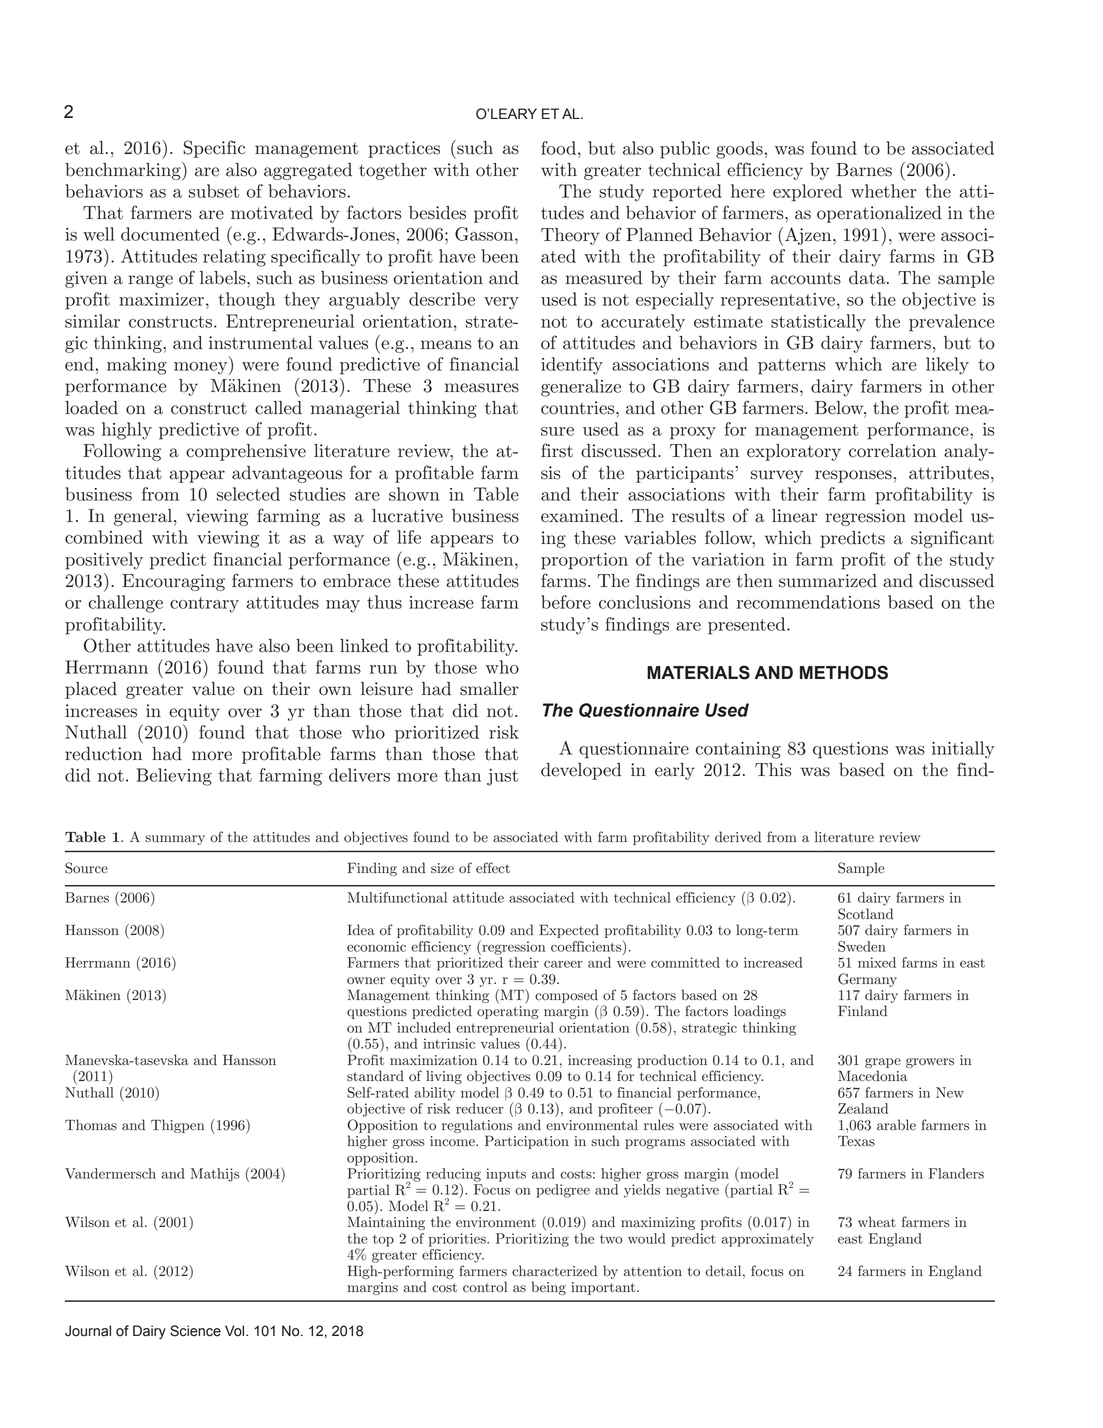 The width and height of the screenshot is (1103, 1428). I want to click on whether, so click(884, 191).
